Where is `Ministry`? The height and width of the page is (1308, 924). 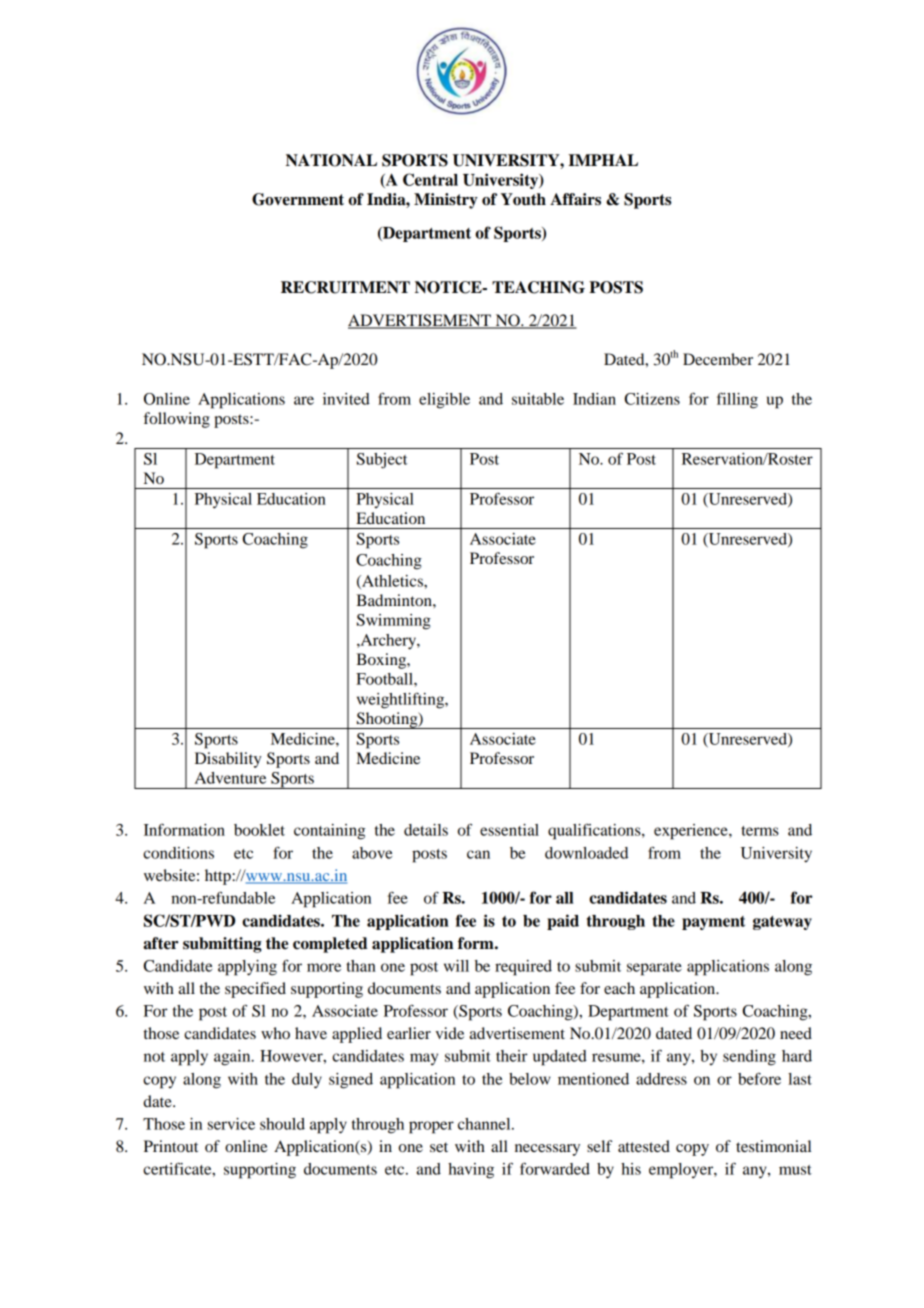
Ministry is located at coordinates (446, 201).
